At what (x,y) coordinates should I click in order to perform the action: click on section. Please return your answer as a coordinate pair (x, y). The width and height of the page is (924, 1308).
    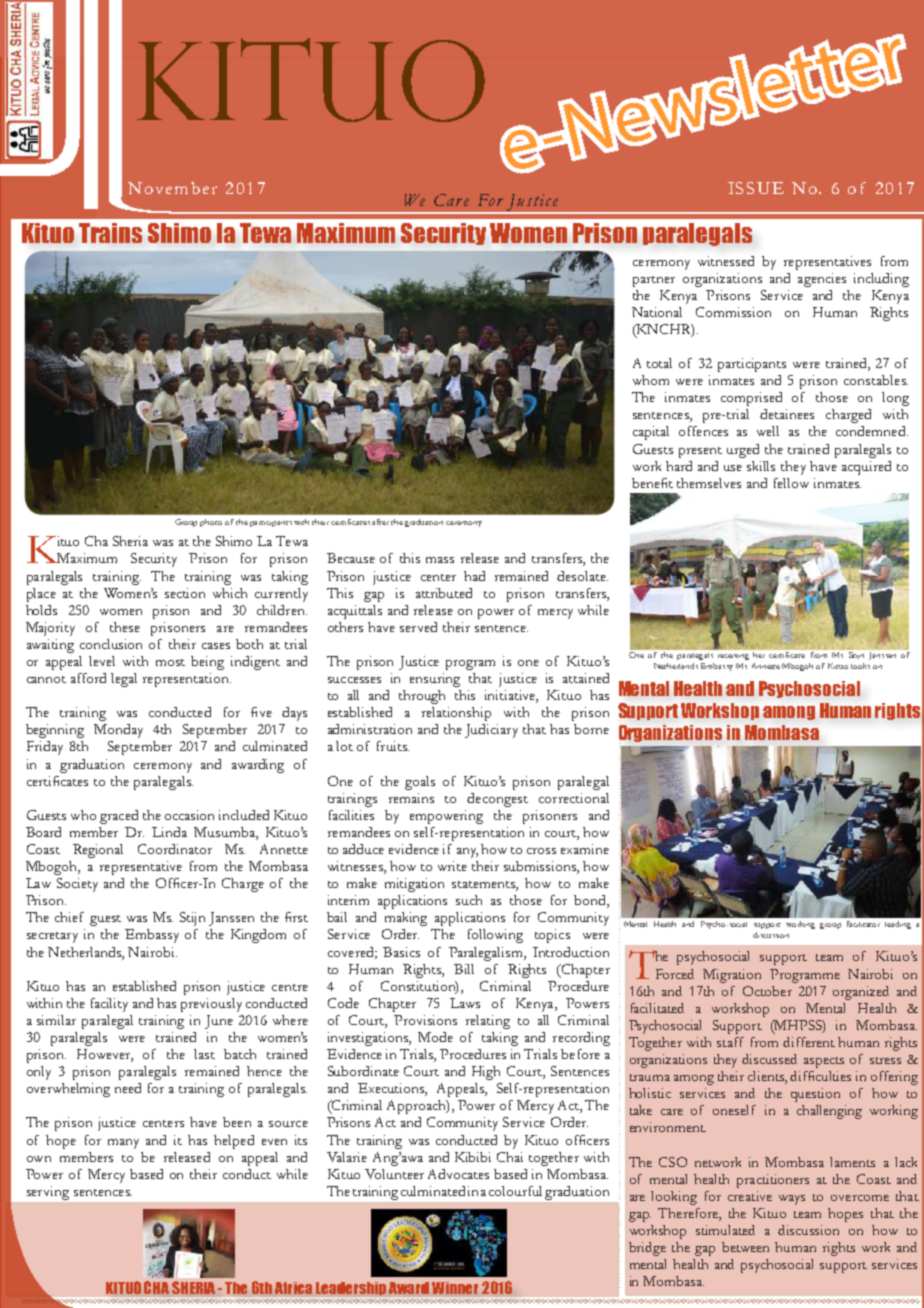
    Looking at the image, I should click on (185, 593).
